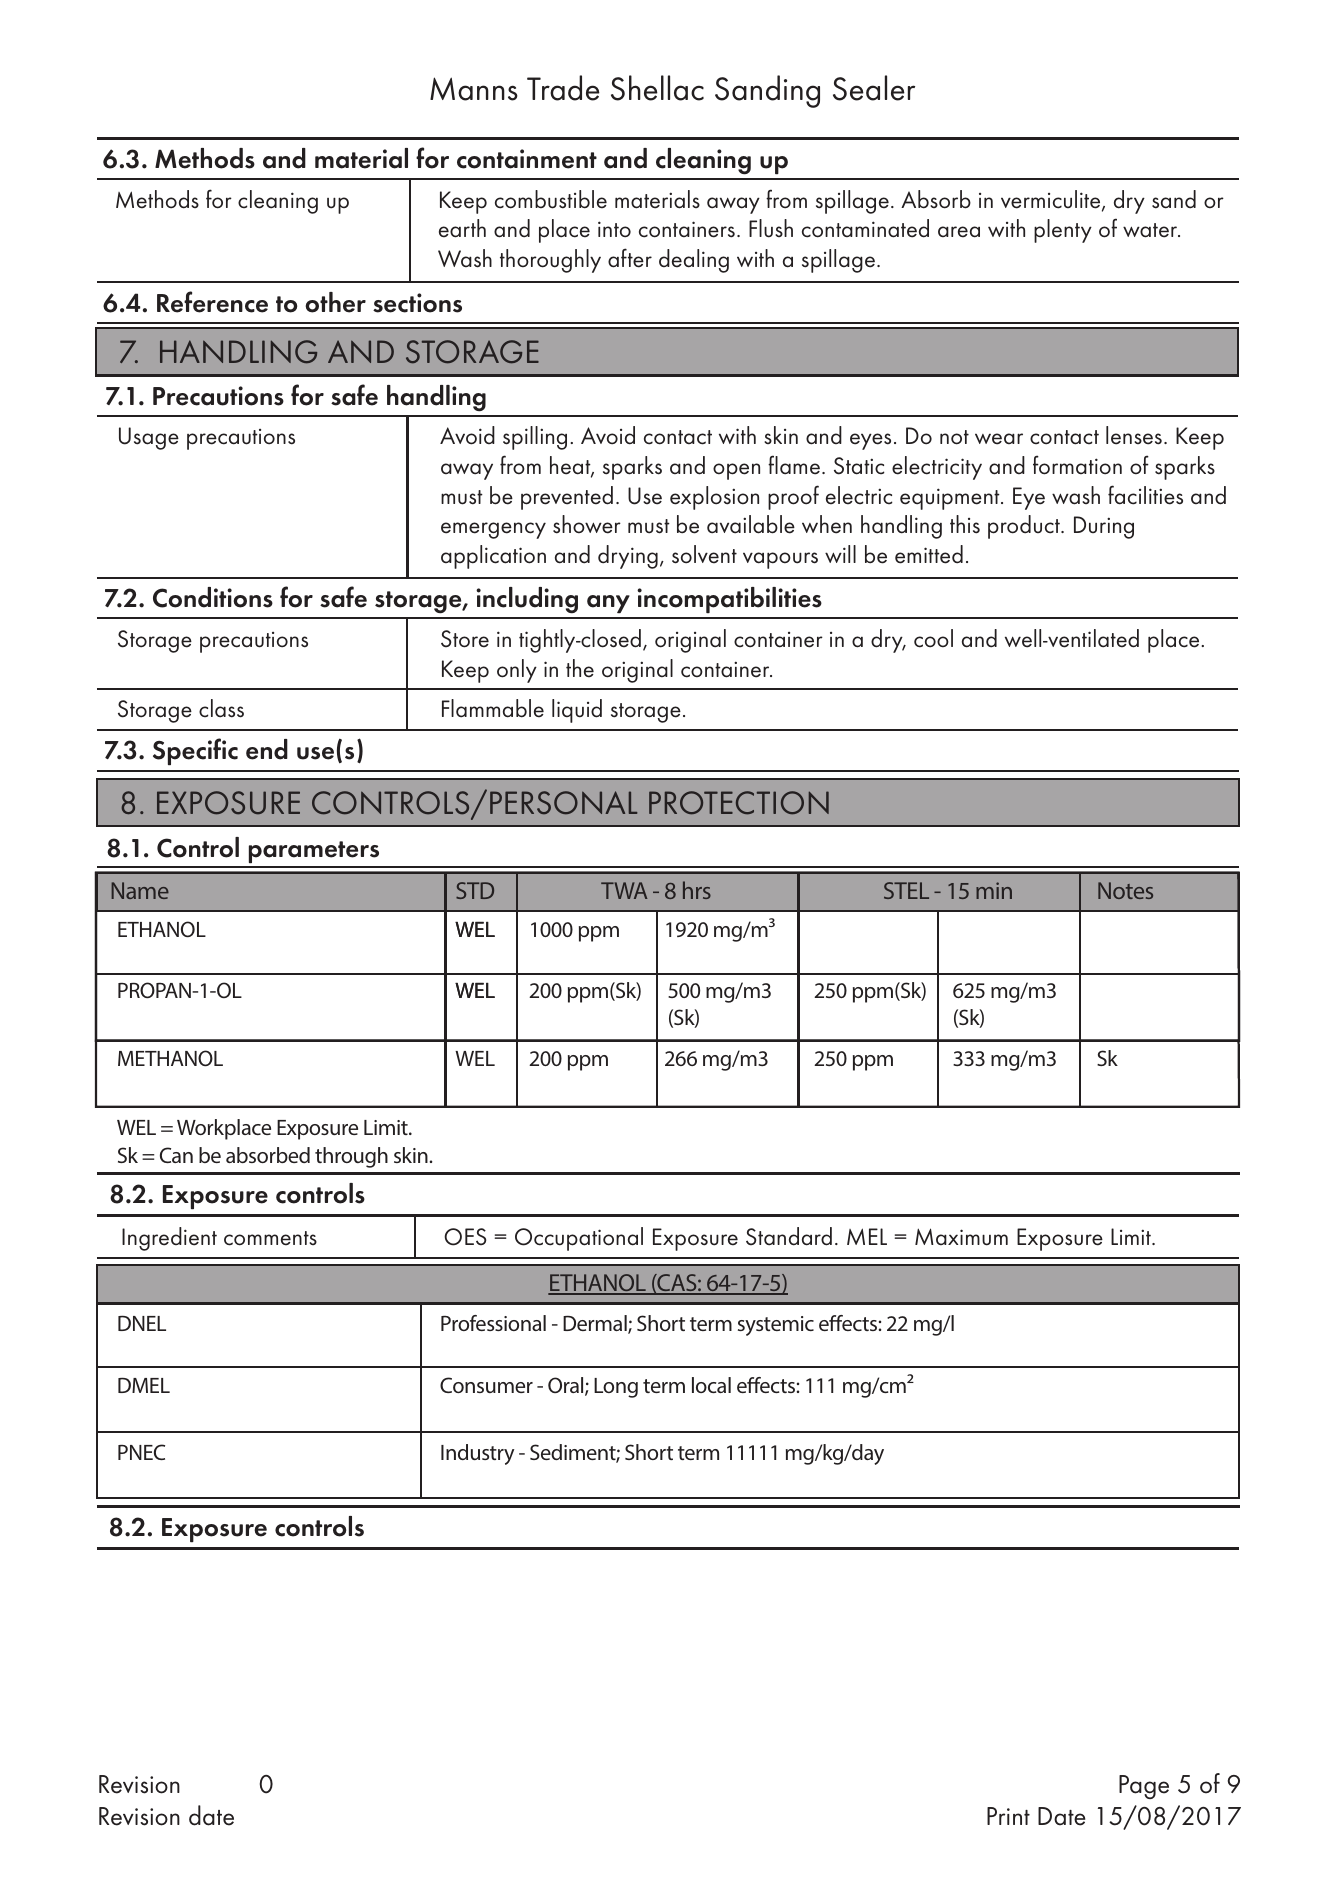  What do you see at coordinates (140, 890) in the screenshot?
I see `Name` at bounding box center [140, 890].
